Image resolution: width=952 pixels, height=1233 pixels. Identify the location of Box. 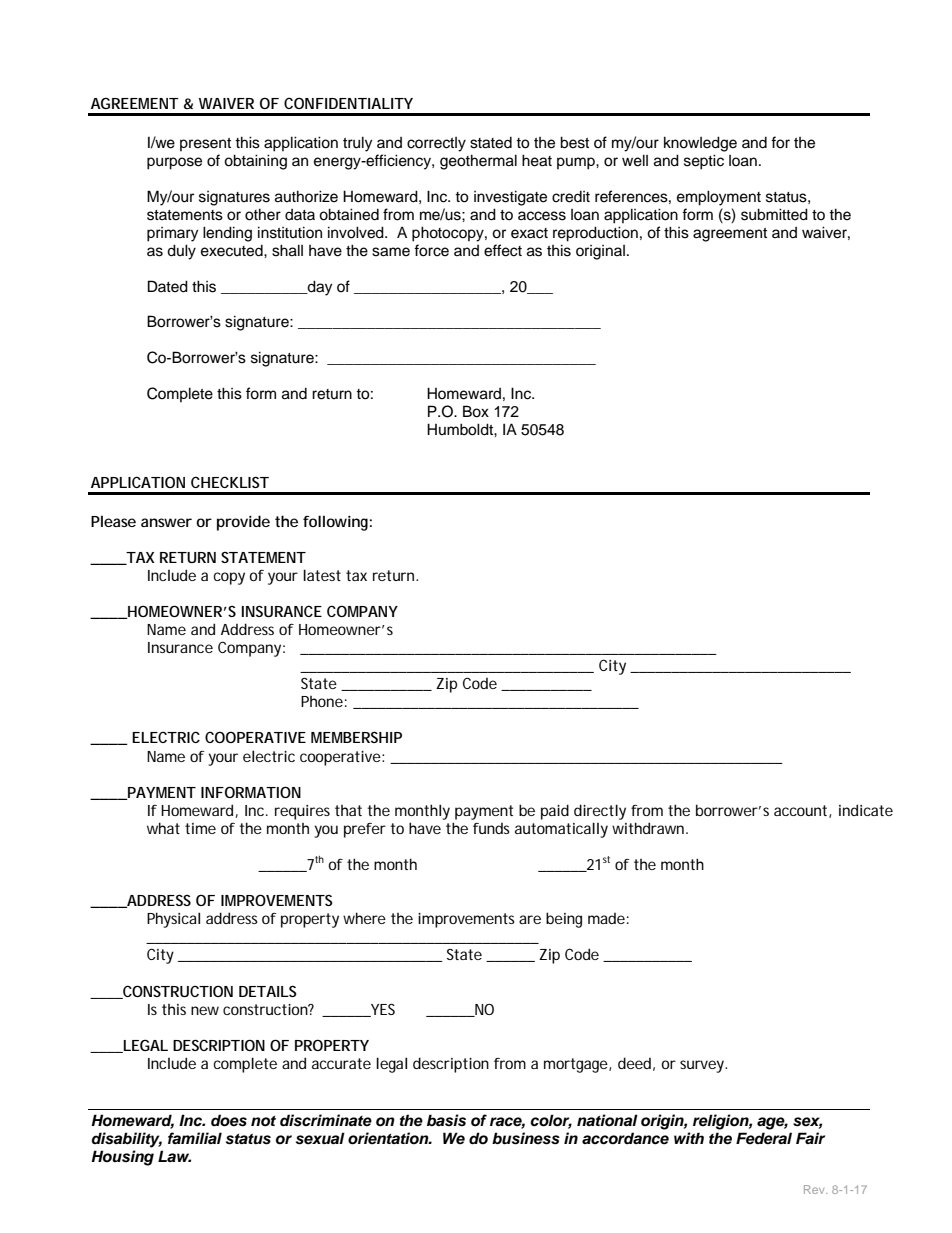
(476, 411).
